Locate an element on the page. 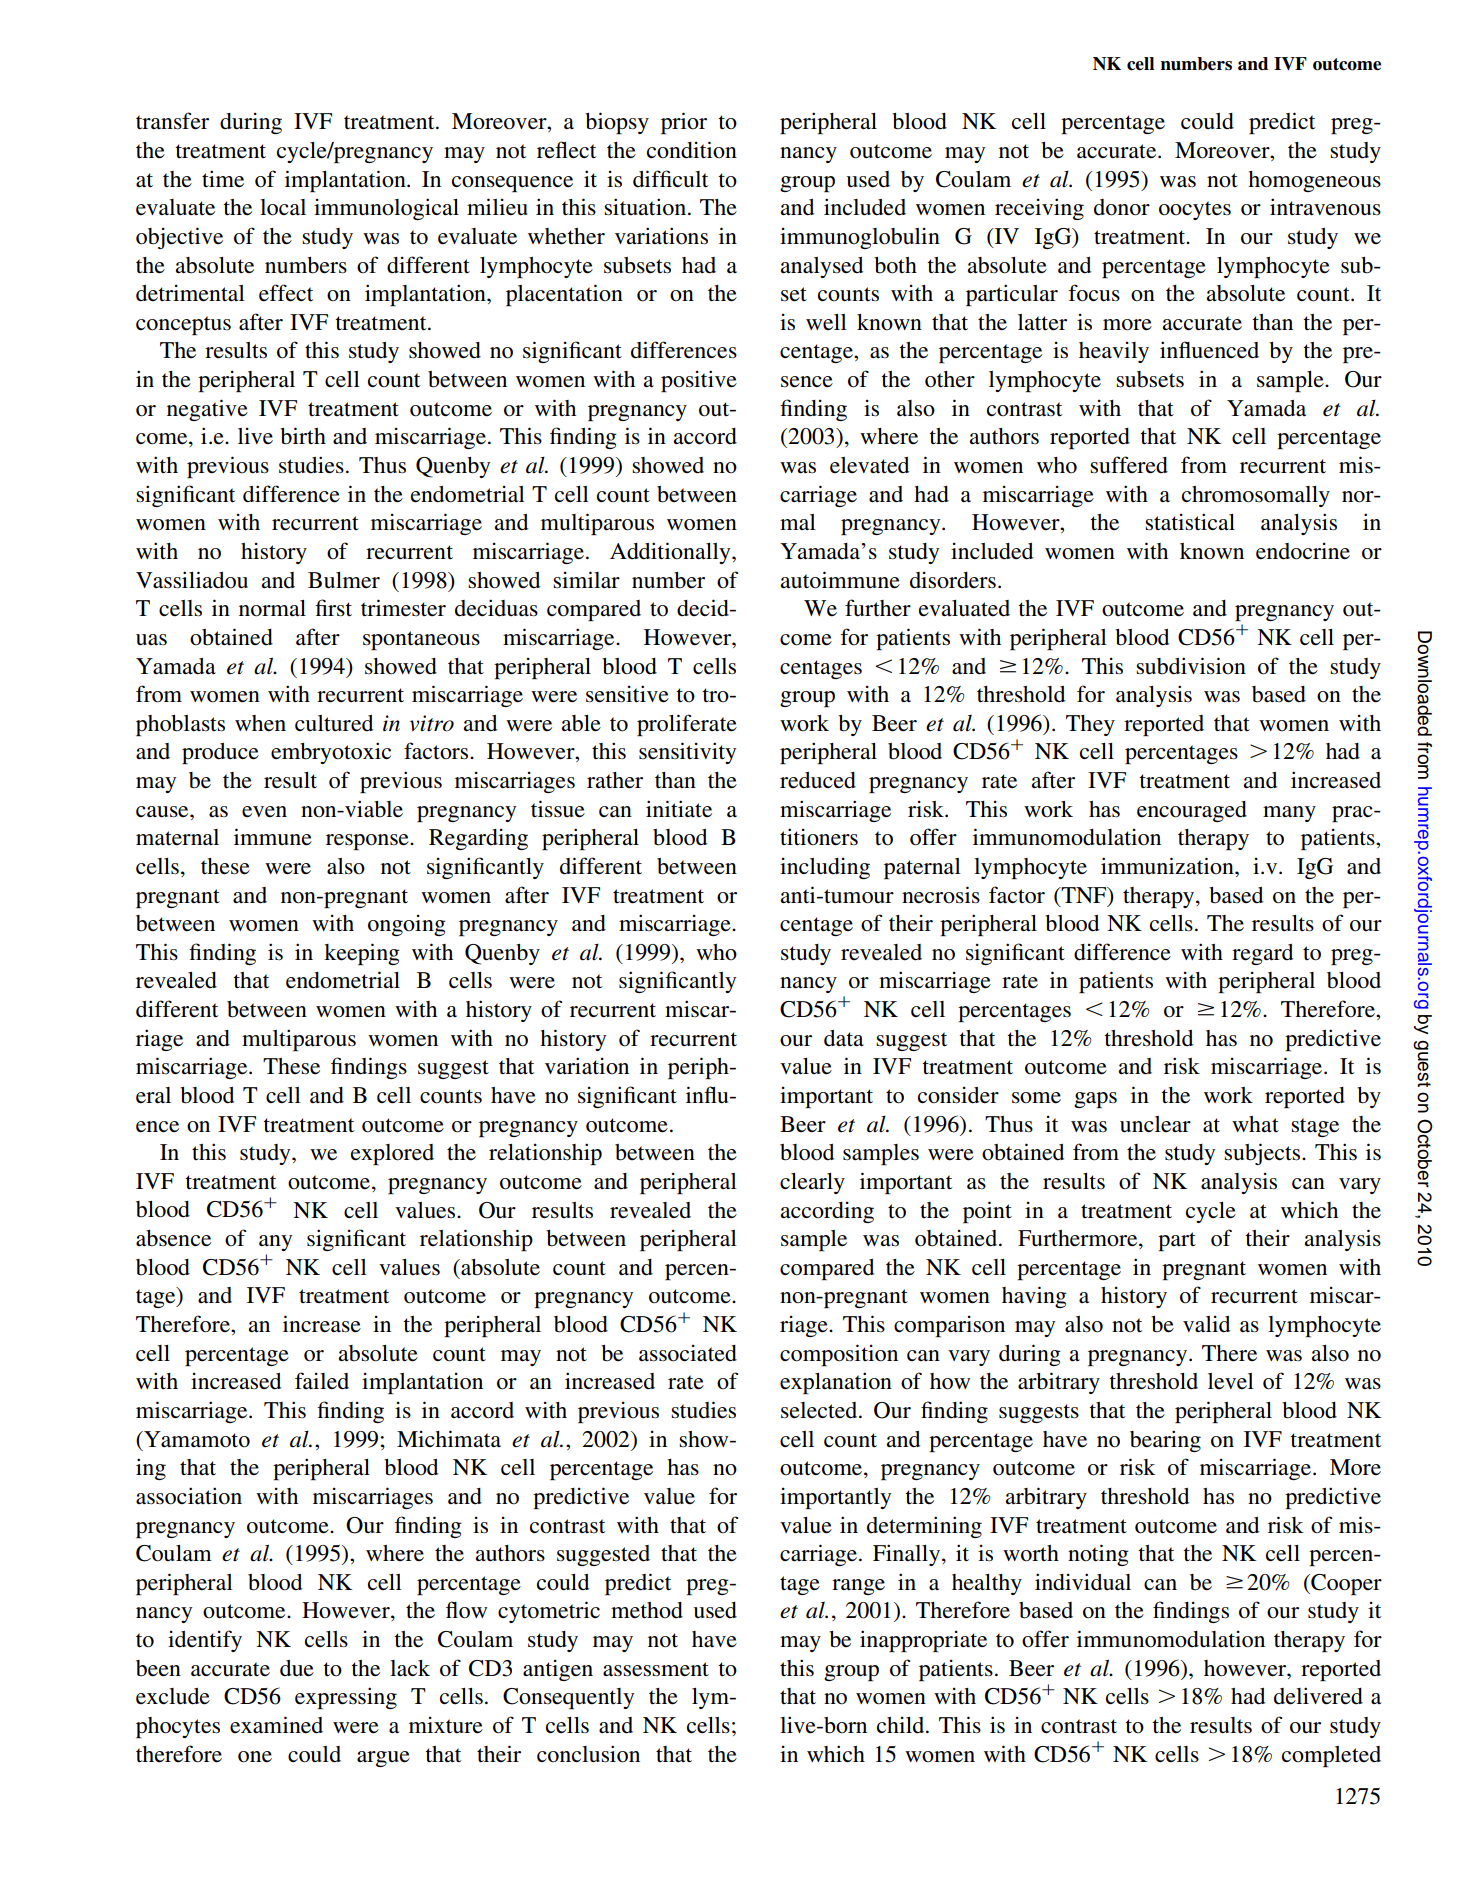 The height and width of the page is (1897, 1466). condition is located at coordinates (692, 150).
